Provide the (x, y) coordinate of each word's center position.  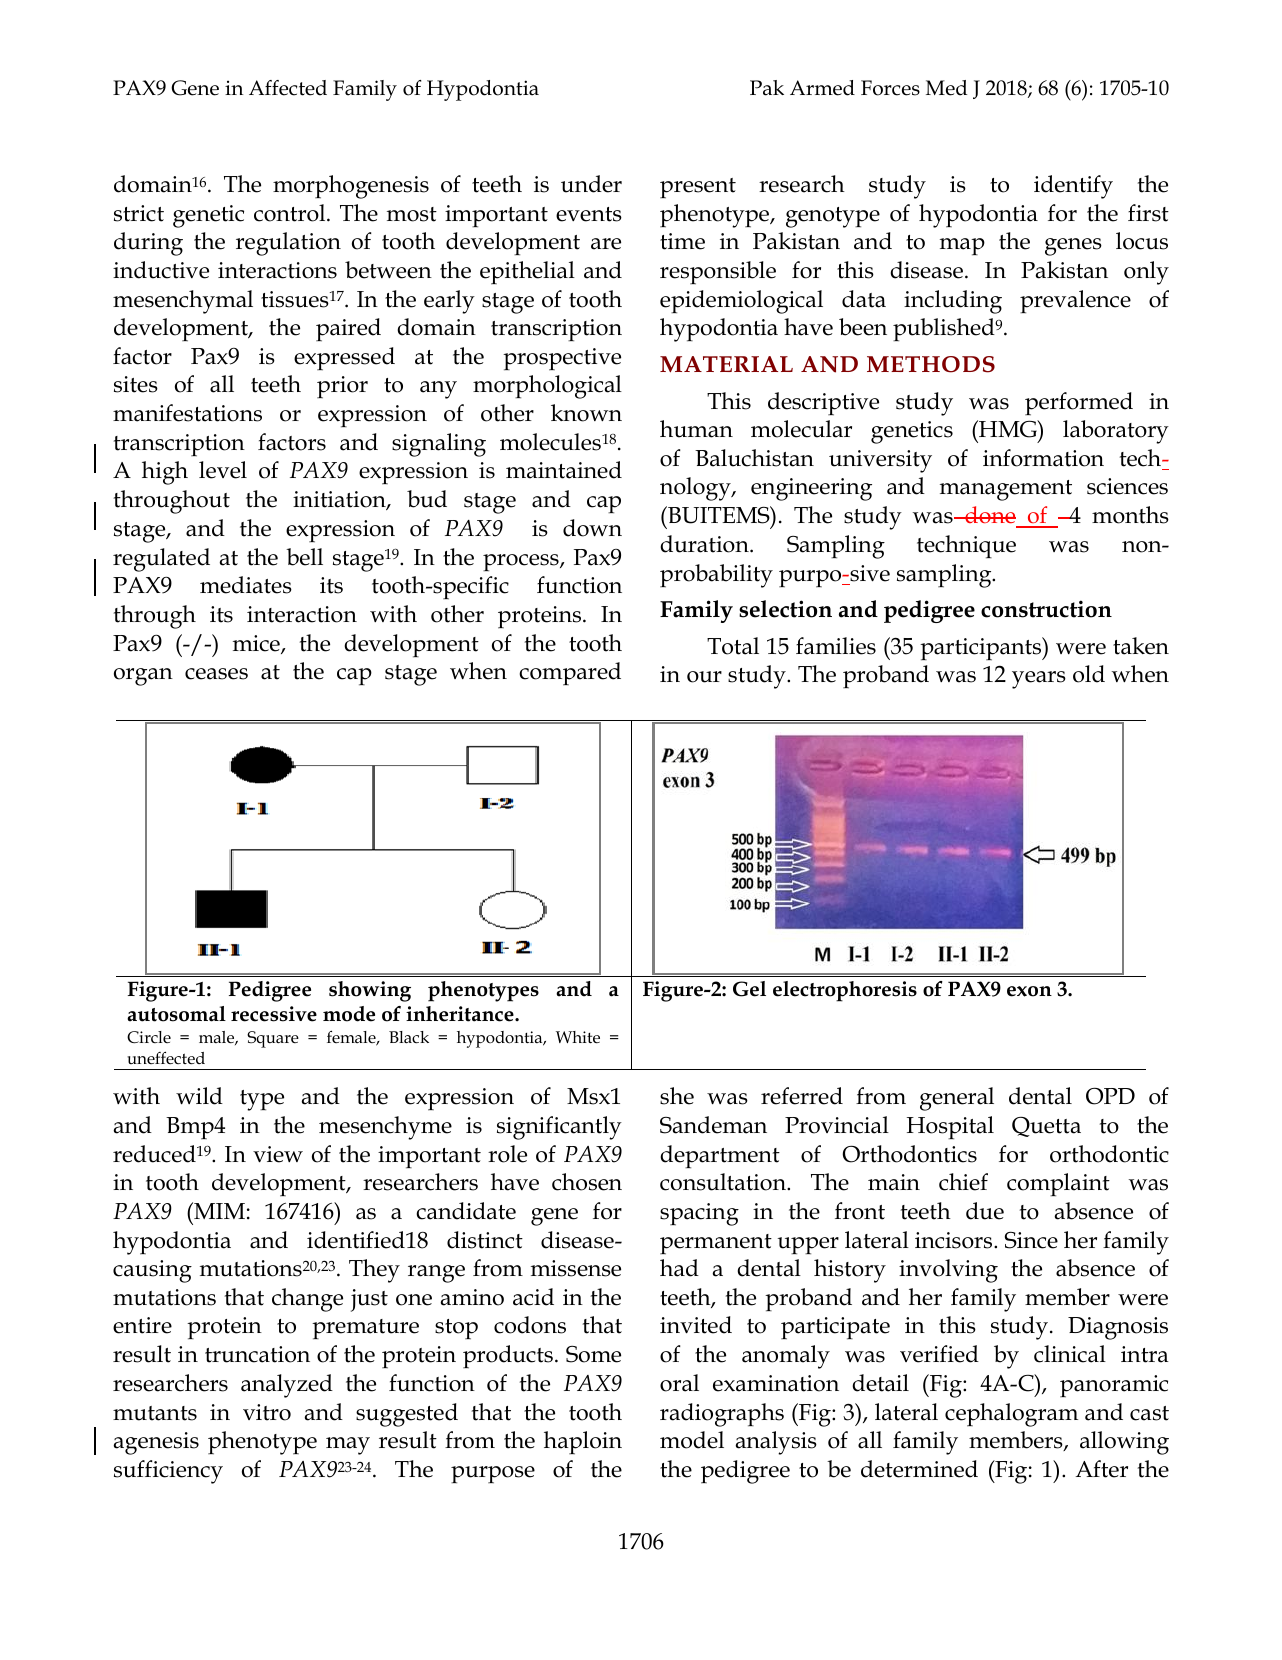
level (223, 470)
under (591, 184)
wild (199, 1096)
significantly (559, 1128)
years (1039, 680)
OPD (1110, 1096)
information (1043, 458)
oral (679, 1383)
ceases (216, 674)
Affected (288, 88)
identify (1073, 187)
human (696, 429)
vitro (267, 1412)
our (704, 677)
